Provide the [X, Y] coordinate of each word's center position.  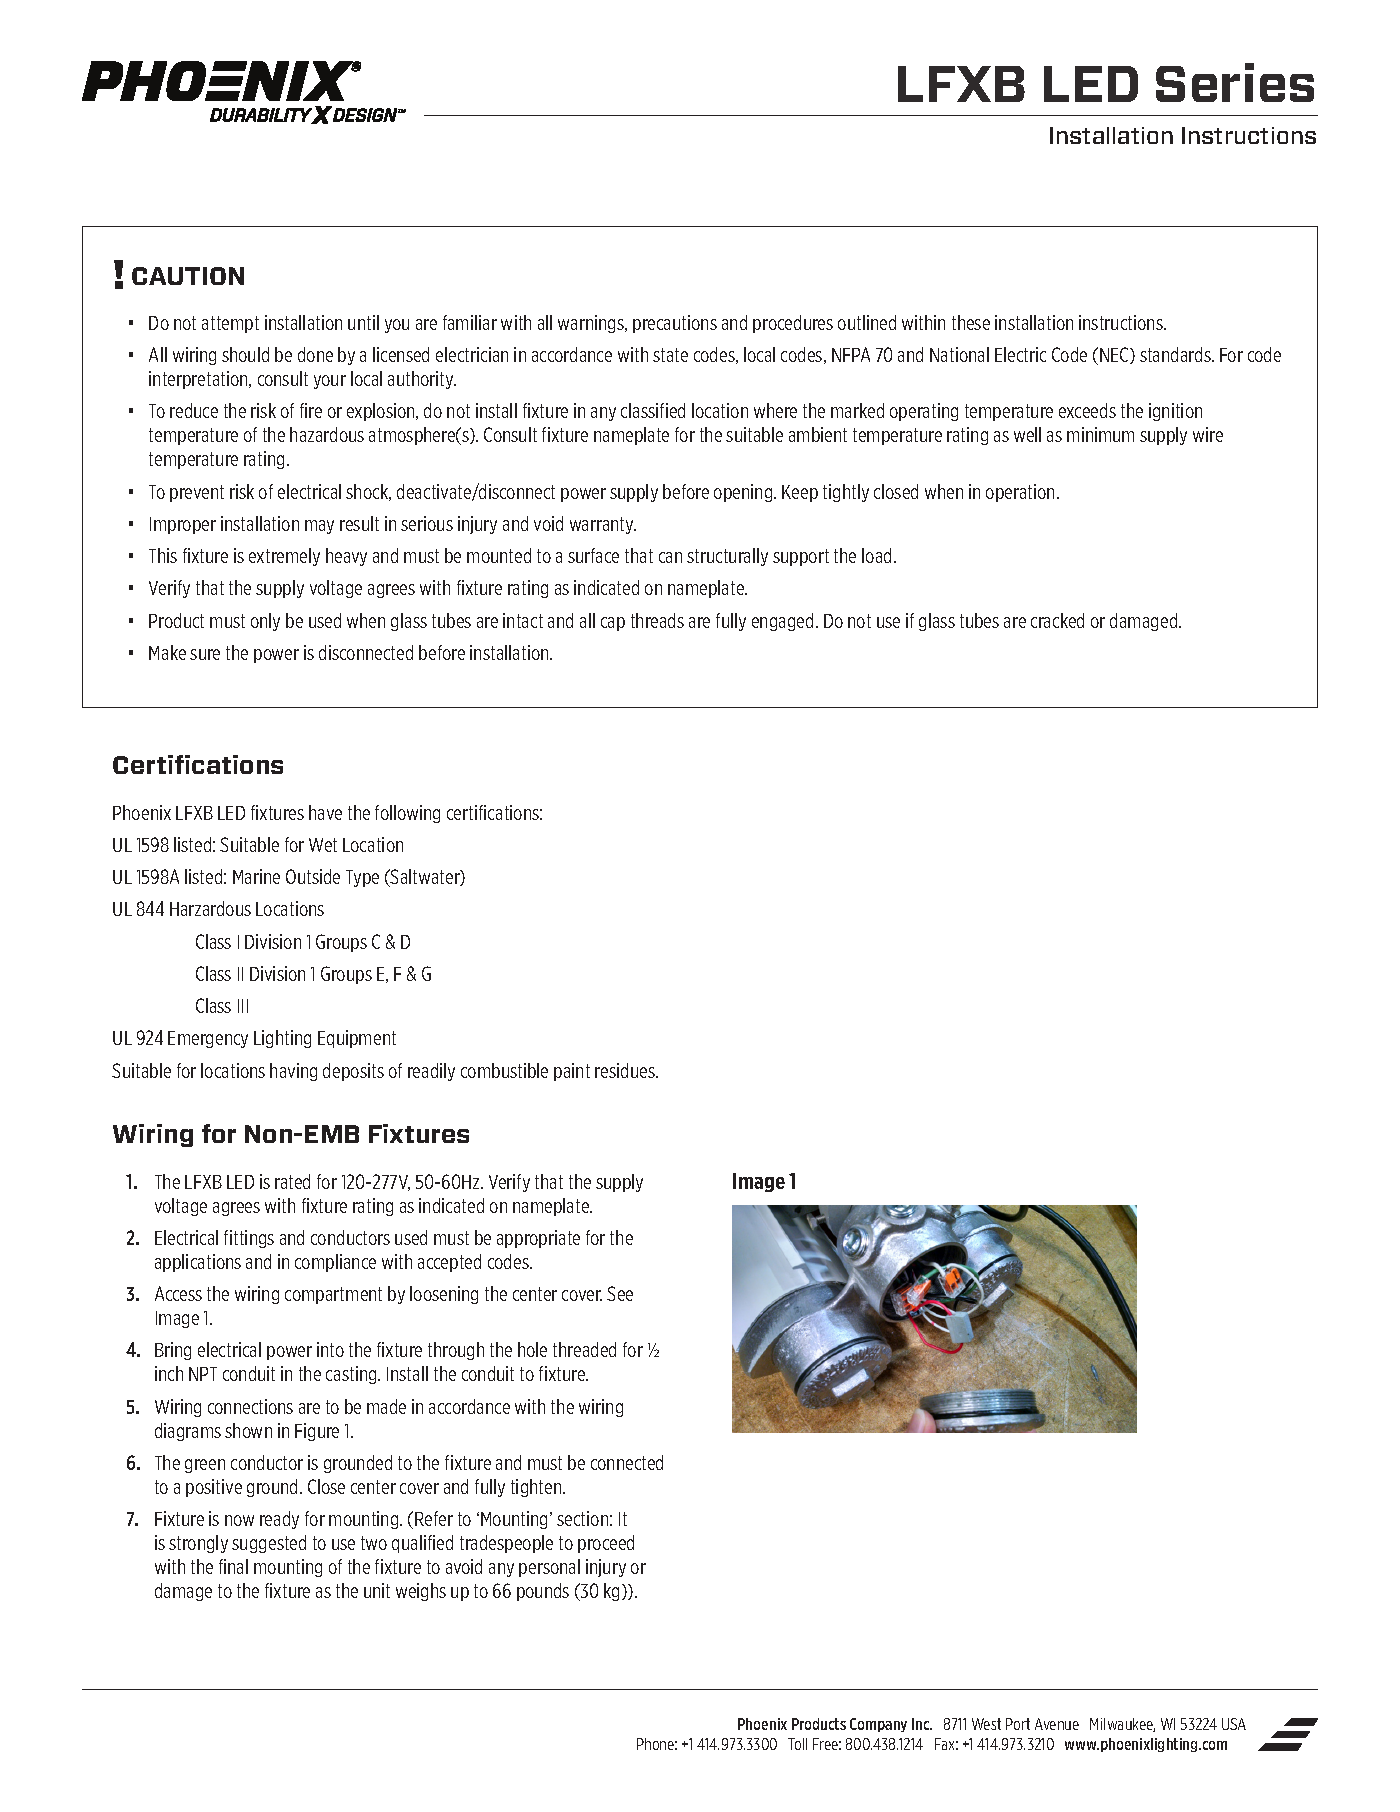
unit [377, 1590]
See [620, 1293]
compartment [333, 1295]
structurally [727, 557]
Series [1235, 82]
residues [626, 1070]
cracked [1057, 620]
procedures [793, 324]
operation [1020, 493]
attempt [230, 324]
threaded [584, 1349]
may [319, 527]
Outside [313, 876]
